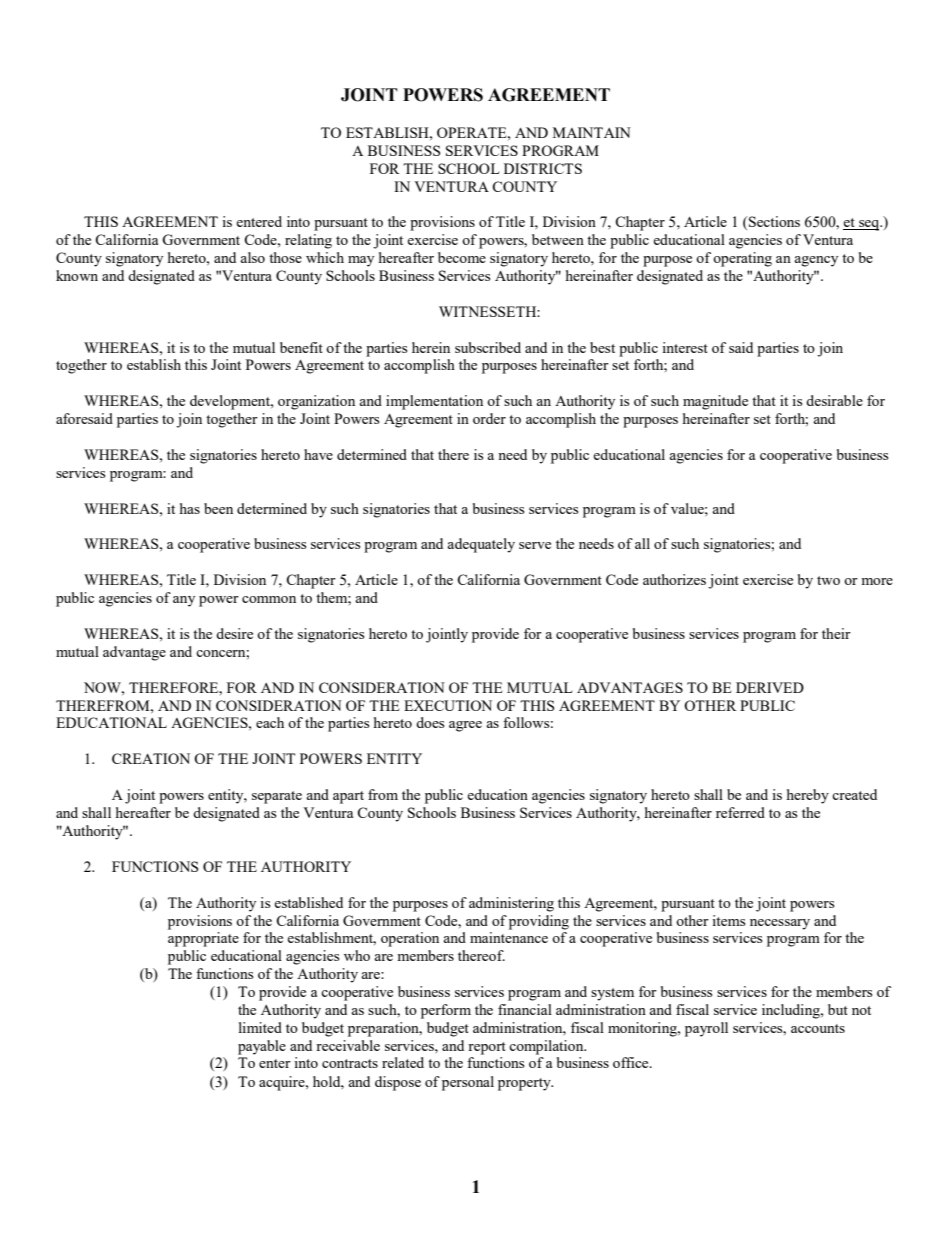 This image has height=1233, width=952. Describe the element at coordinates (430, 722) in the image. I see `does` at that location.
